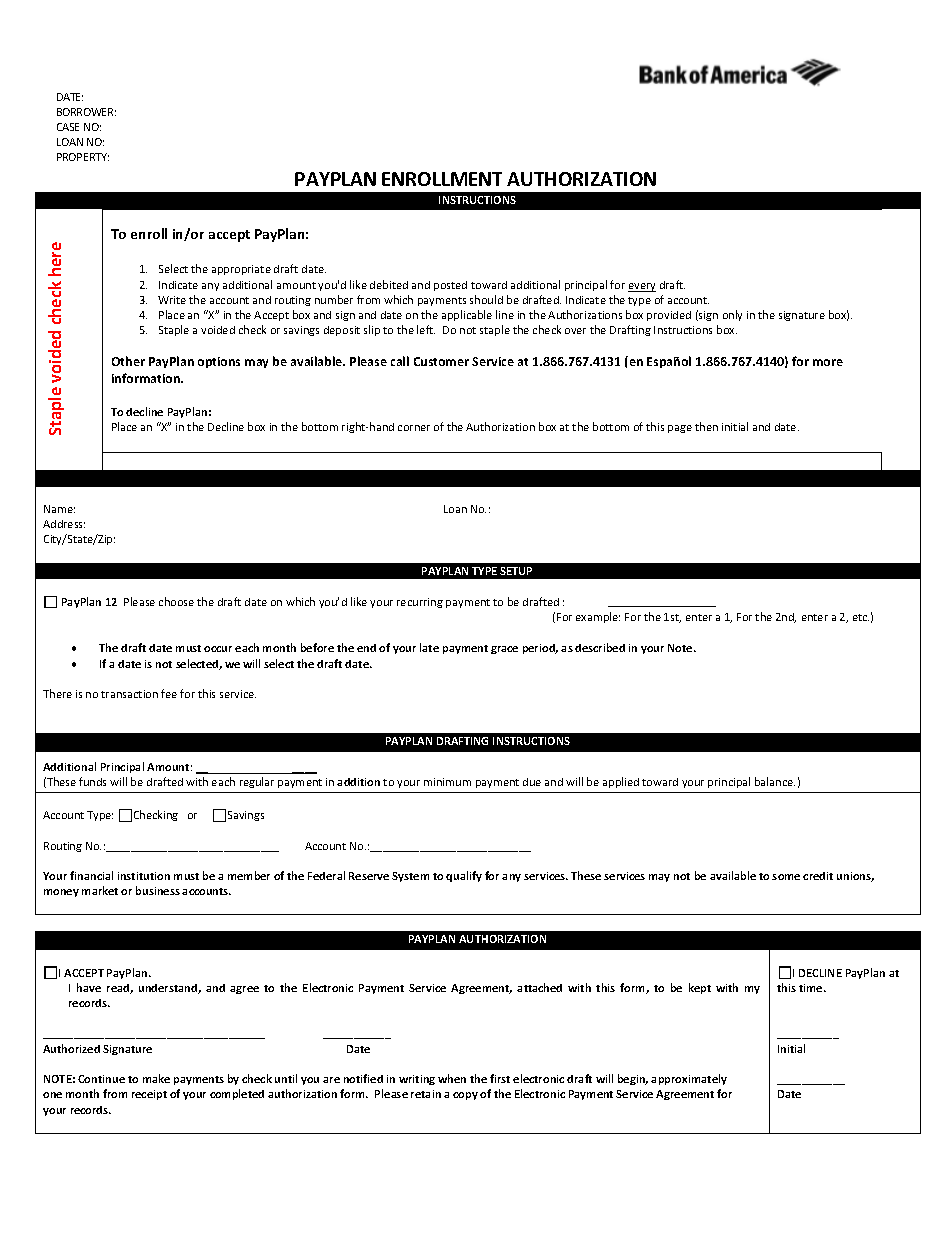  I want to click on make, so click(156, 1078).
